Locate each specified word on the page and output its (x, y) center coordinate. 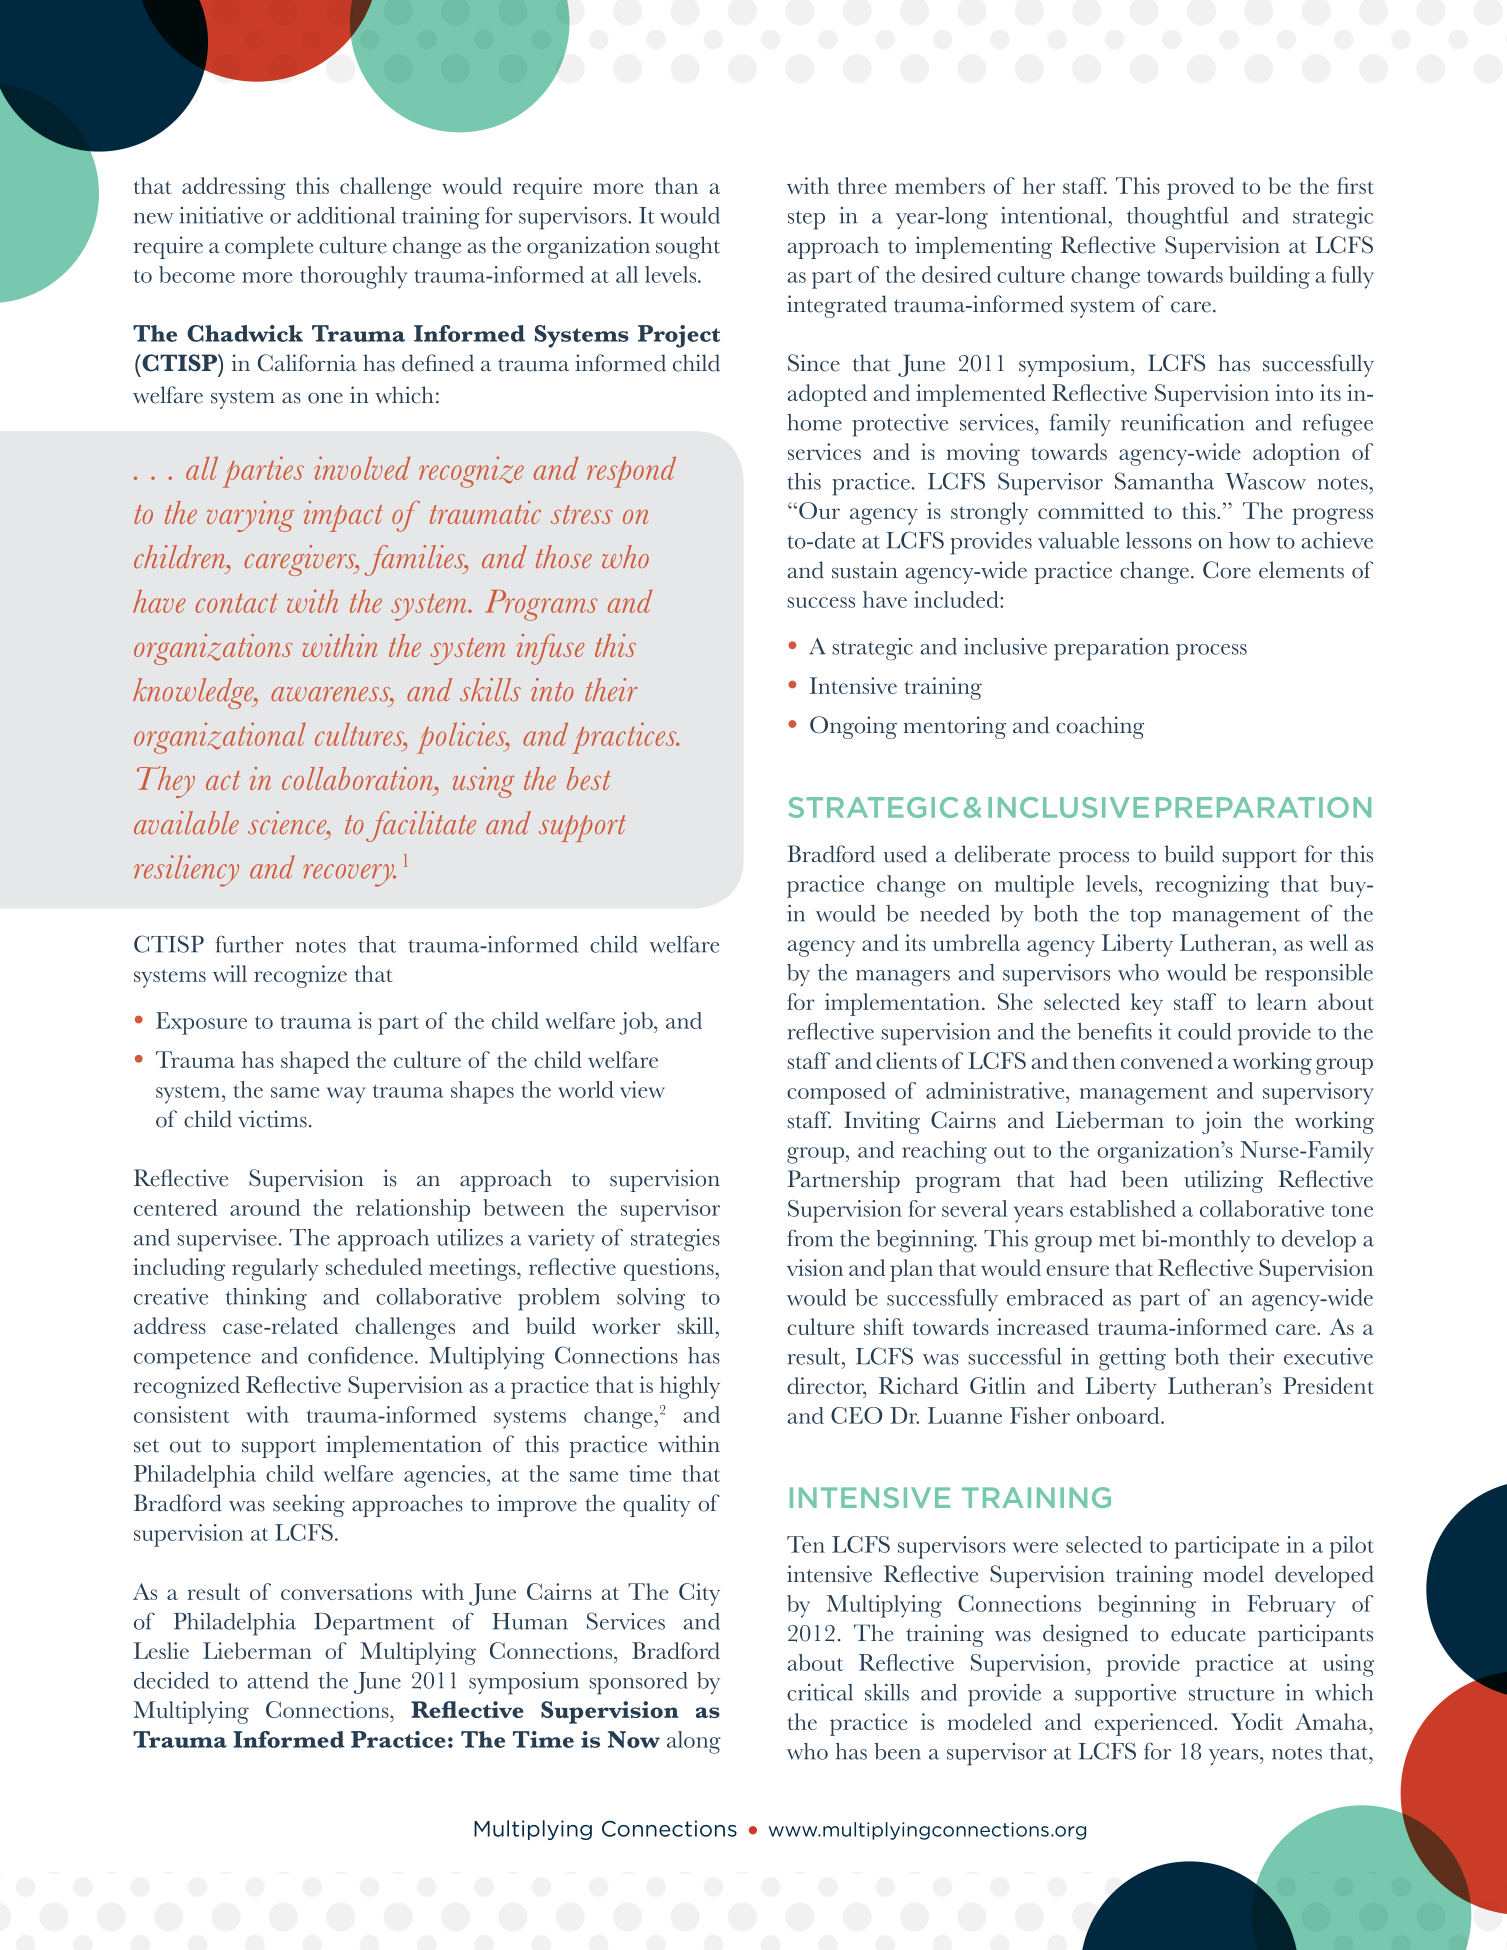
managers (903, 978)
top (1145, 918)
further (249, 944)
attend (278, 1680)
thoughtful (1177, 218)
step (806, 220)
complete (269, 247)
